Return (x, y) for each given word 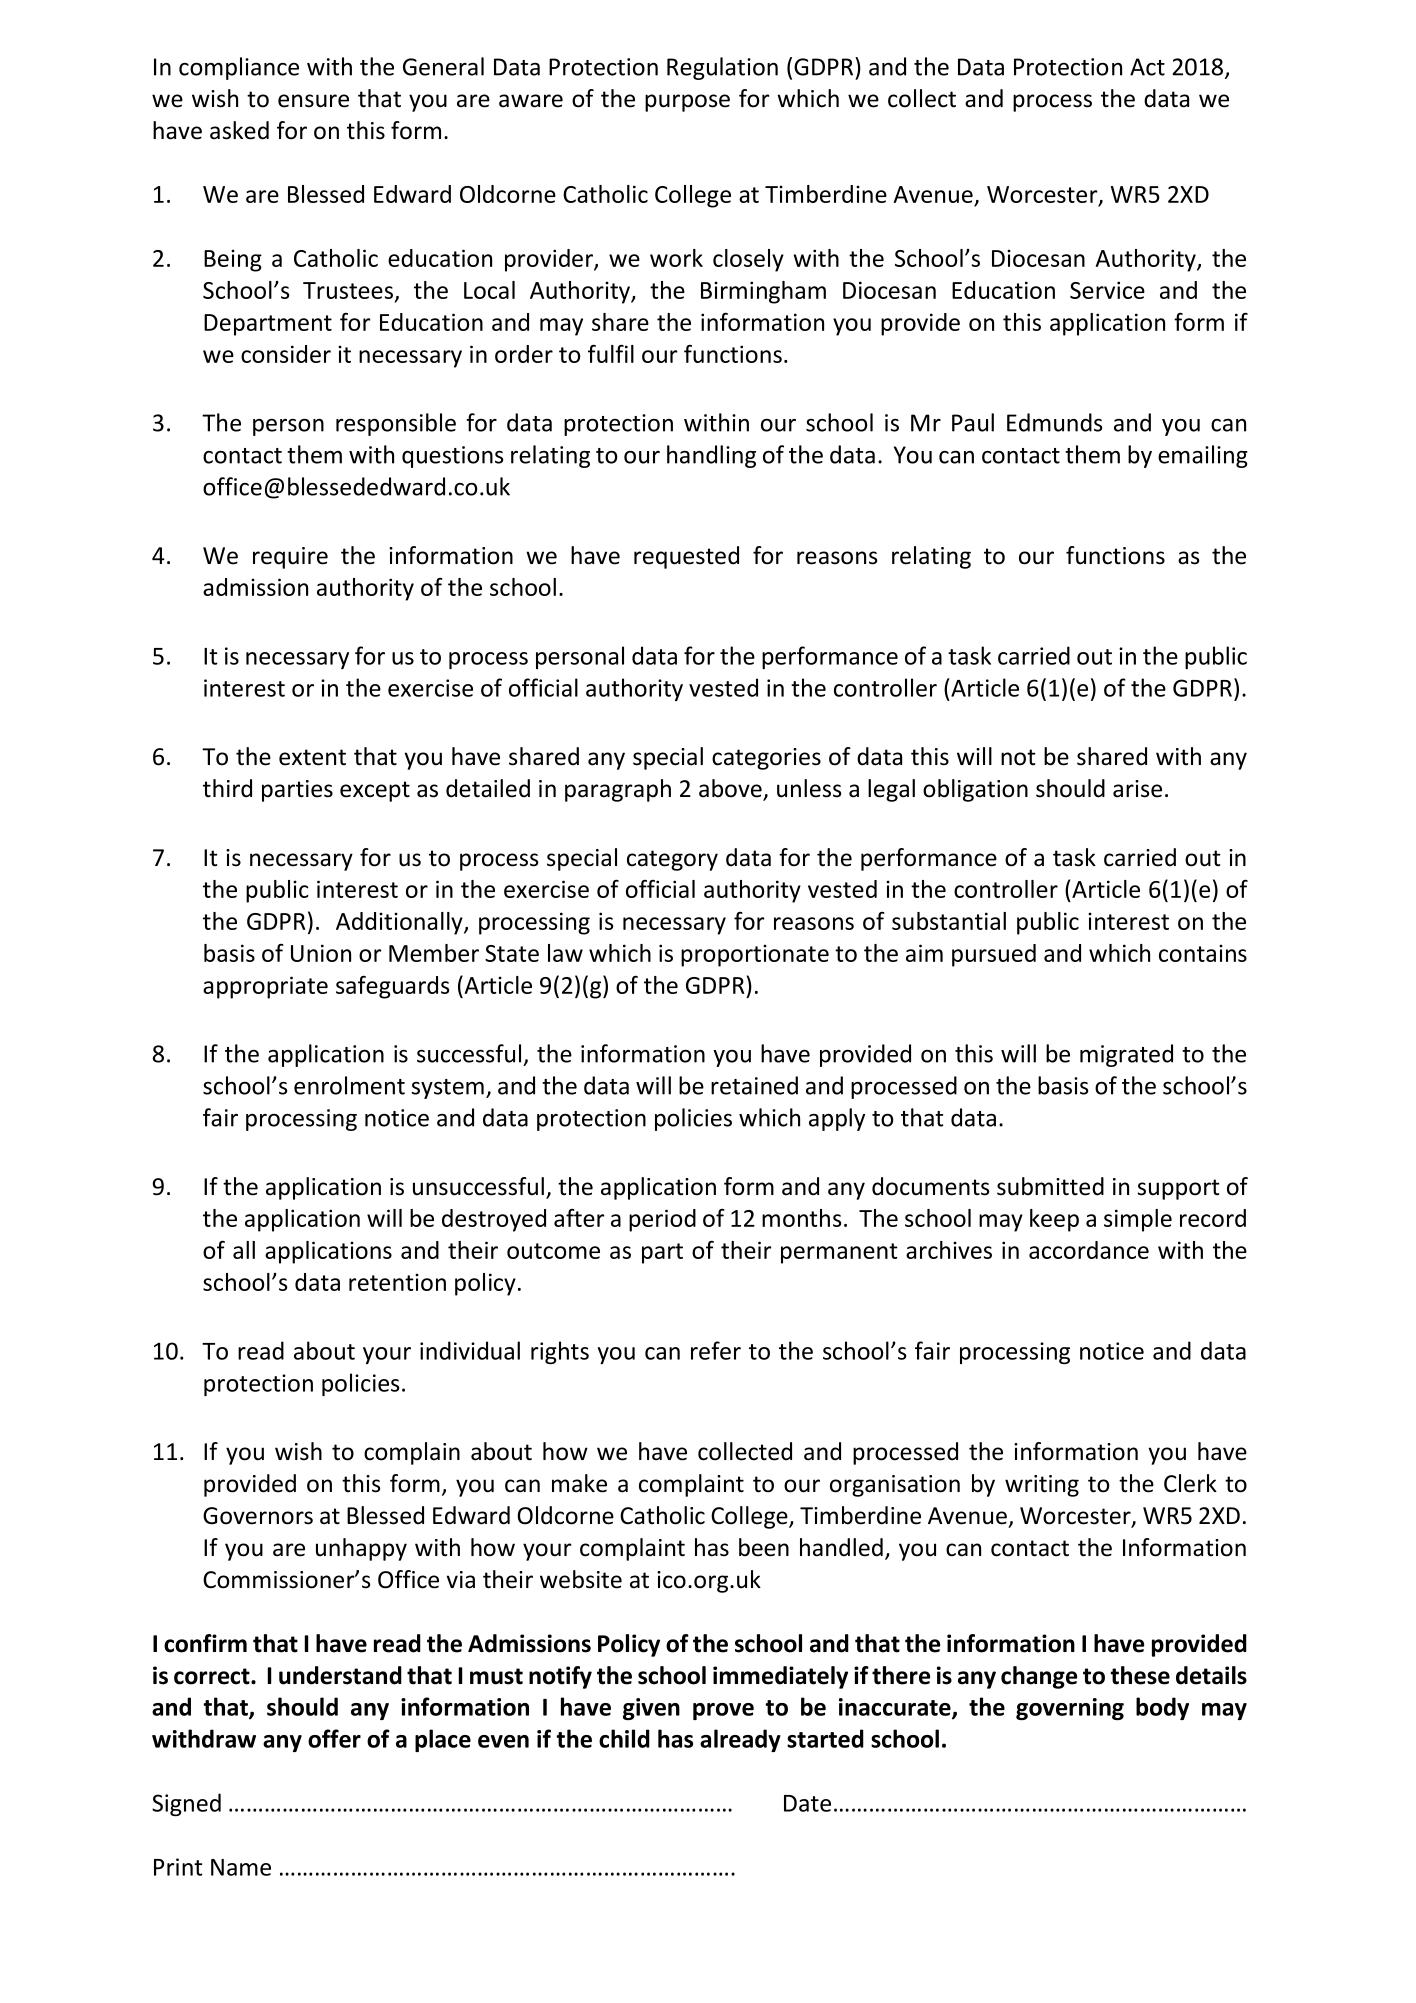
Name (241, 1867)
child (624, 1738)
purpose (687, 103)
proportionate (755, 955)
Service (1107, 290)
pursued (994, 955)
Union (321, 953)
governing (1070, 1709)
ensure (313, 101)
